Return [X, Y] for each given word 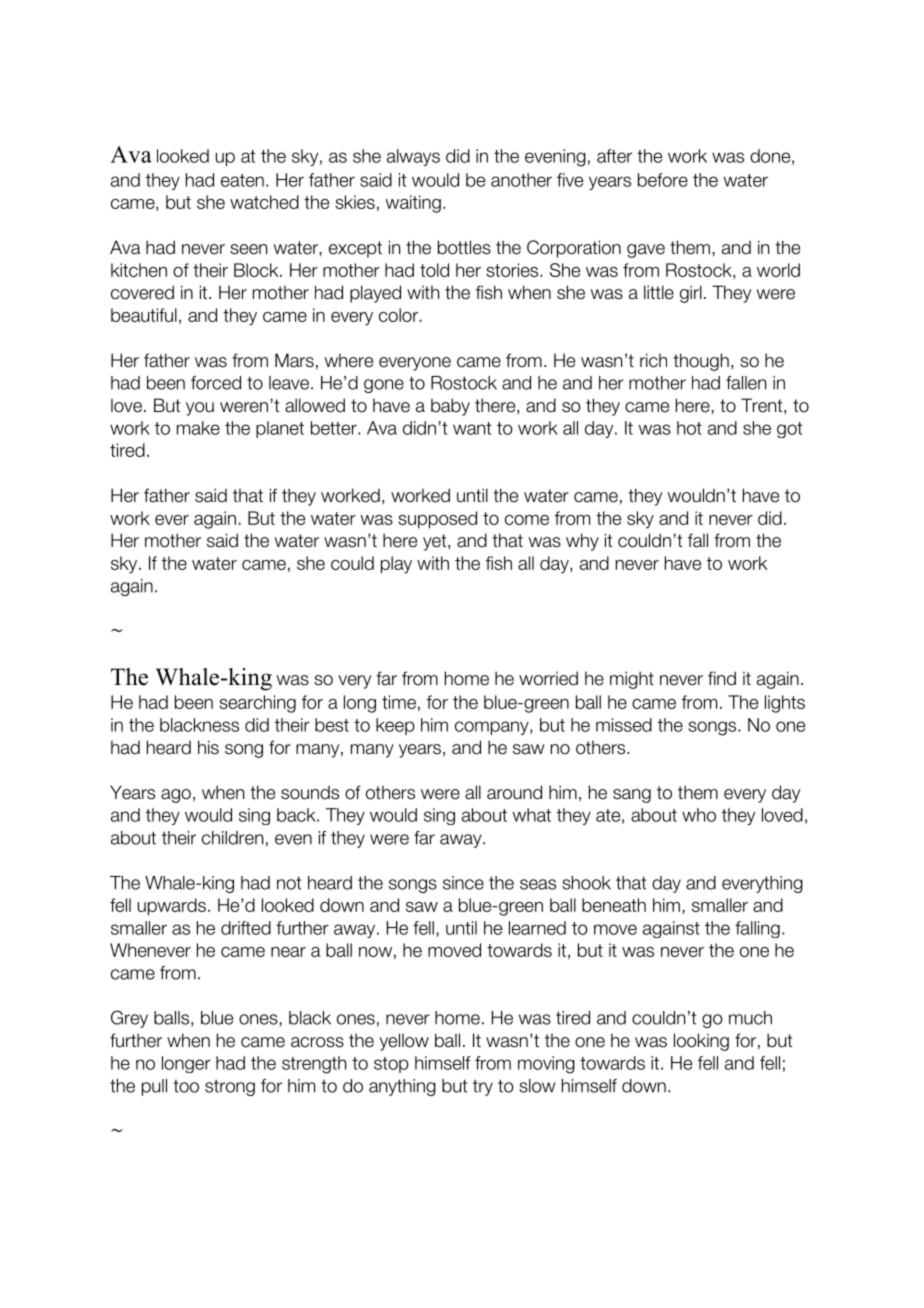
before [663, 180]
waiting [413, 204]
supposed [437, 520]
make [198, 428]
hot [689, 428]
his [208, 747]
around [514, 792]
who [699, 815]
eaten [242, 180]
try [483, 1088]
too [186, 1086]
